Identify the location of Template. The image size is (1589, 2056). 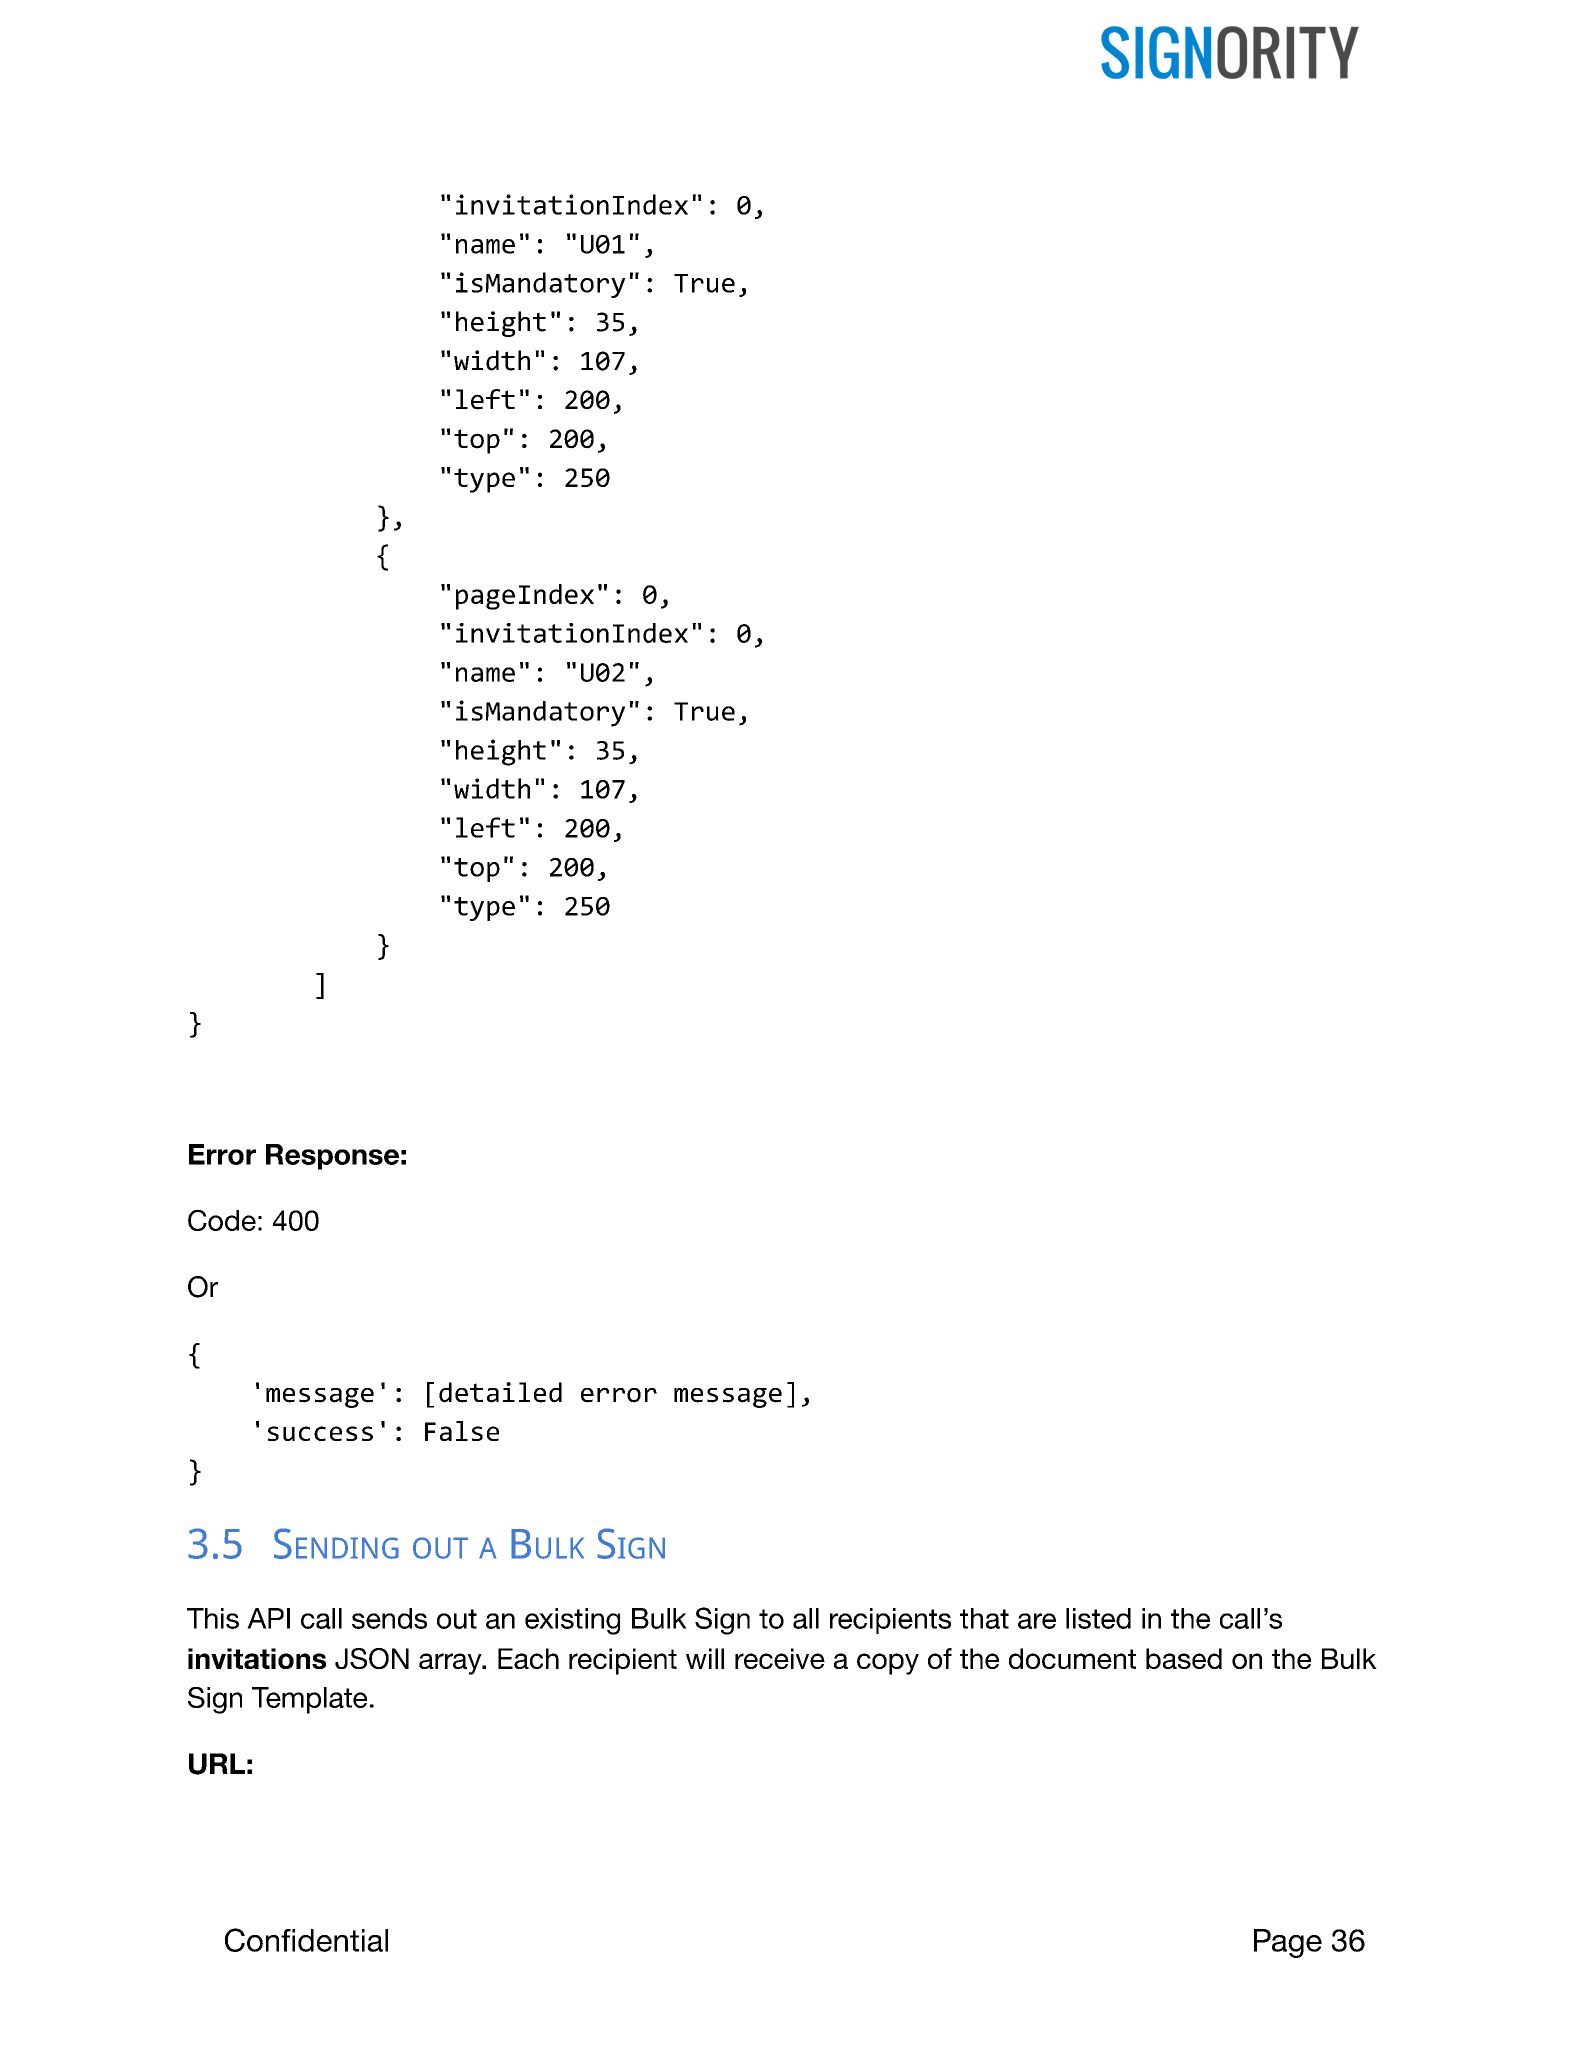
(309, 1700).
